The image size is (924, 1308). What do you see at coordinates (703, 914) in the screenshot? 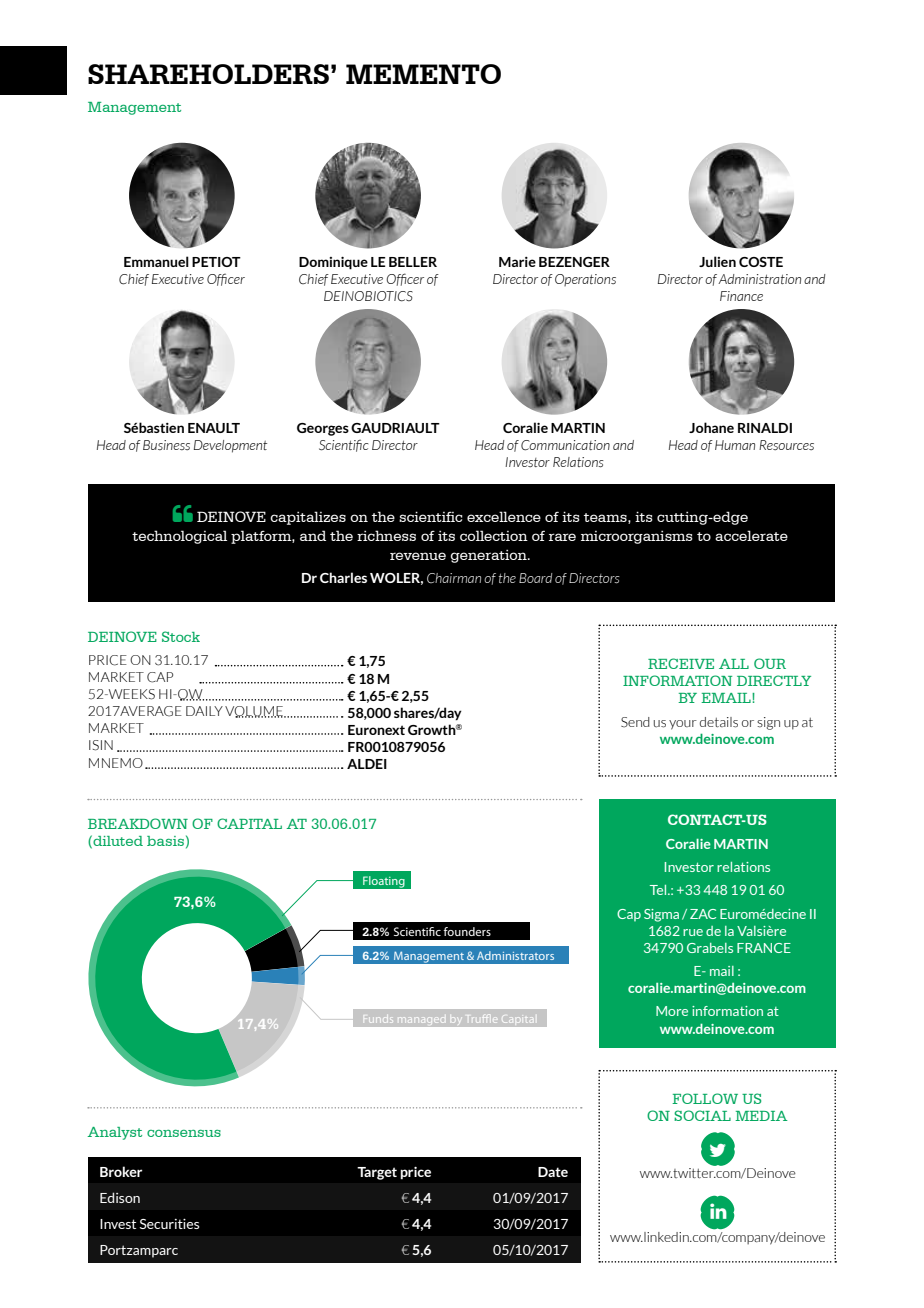
I see `ZAC` at bounding box center [703, 914].
